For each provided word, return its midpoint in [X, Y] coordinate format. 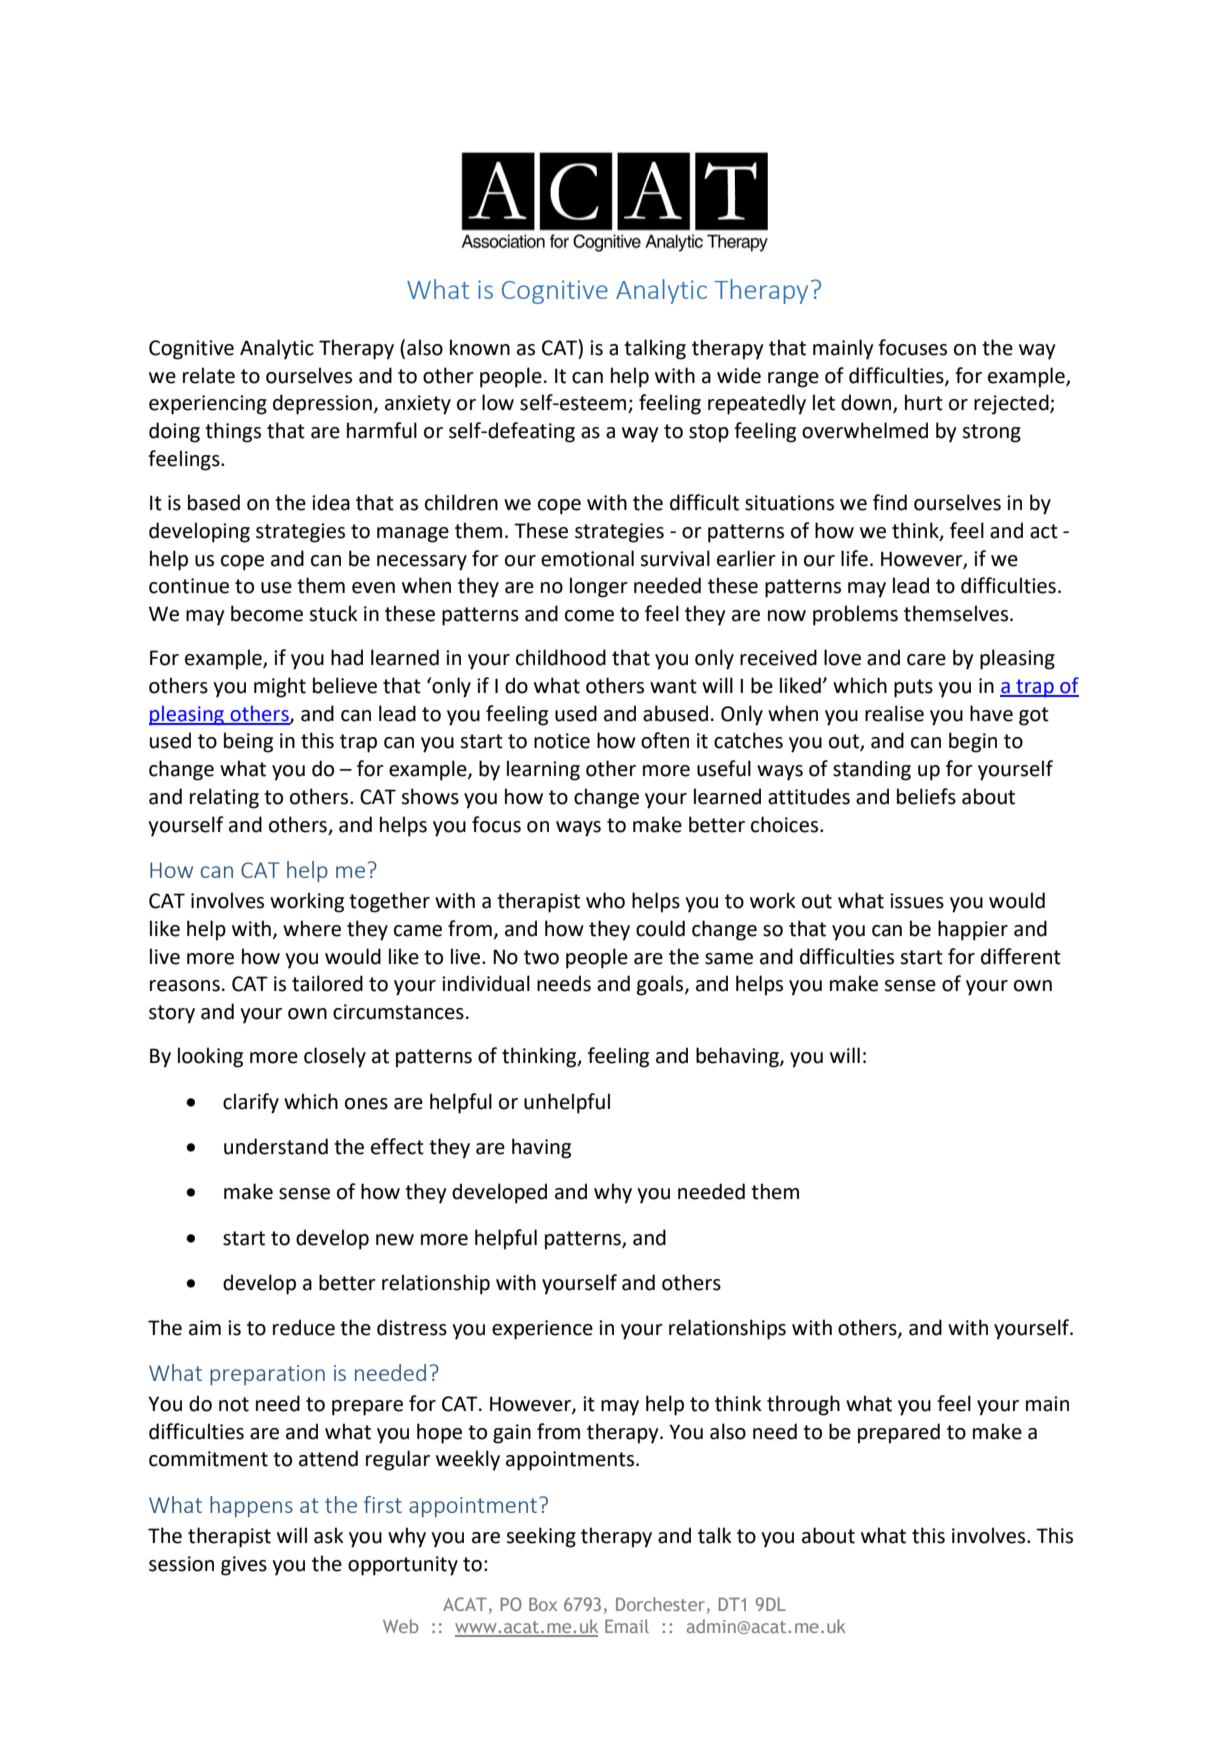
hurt [924, 402]
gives [244, 1566]
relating [224, 798]
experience [542, 1330]
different [1021, 956]
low [498, 402]
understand [276, 1146]
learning [543, 770]
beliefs [926, 796]
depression [322, 404]
